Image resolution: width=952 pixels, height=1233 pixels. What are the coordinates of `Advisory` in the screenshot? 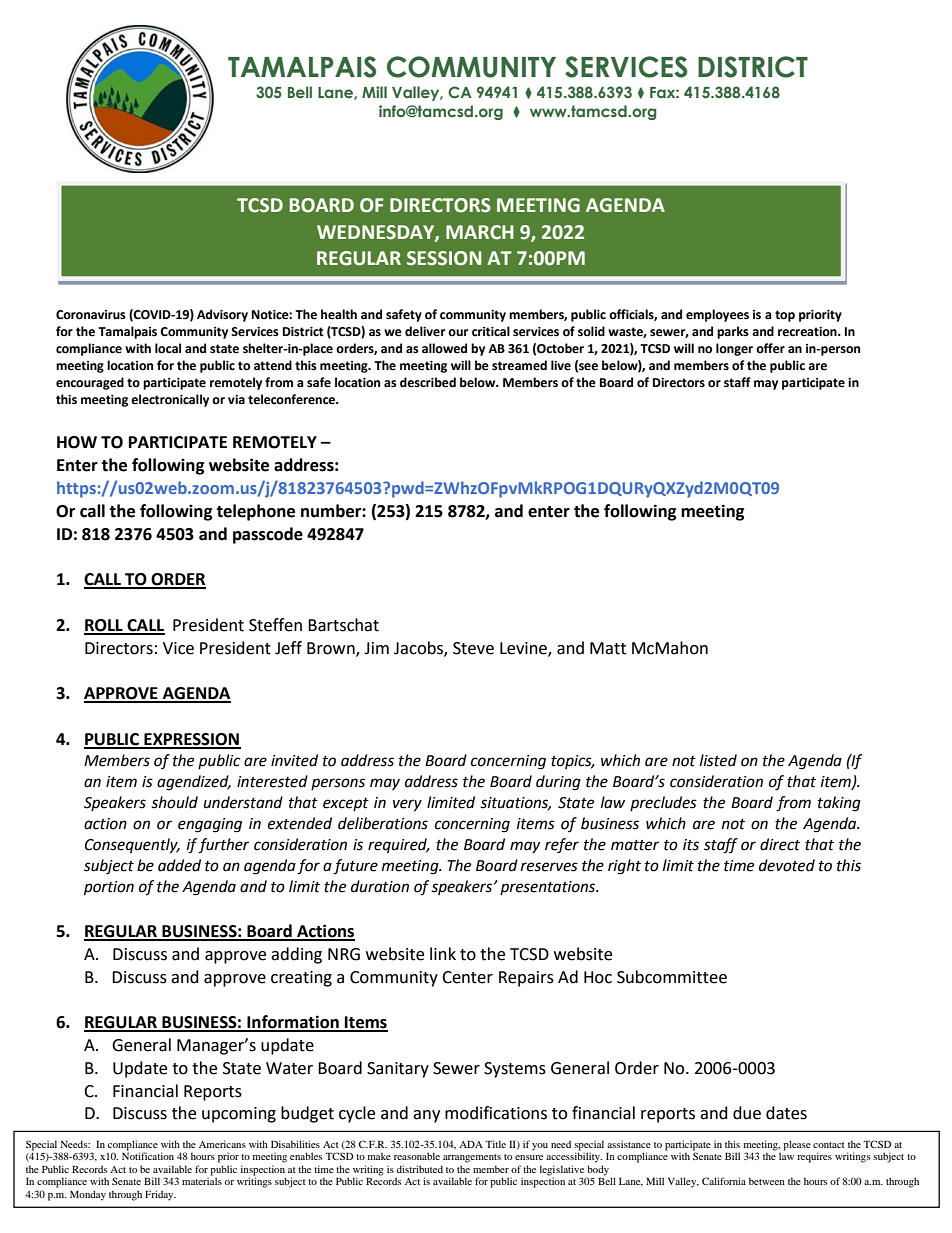 It's located at (222, 315).
